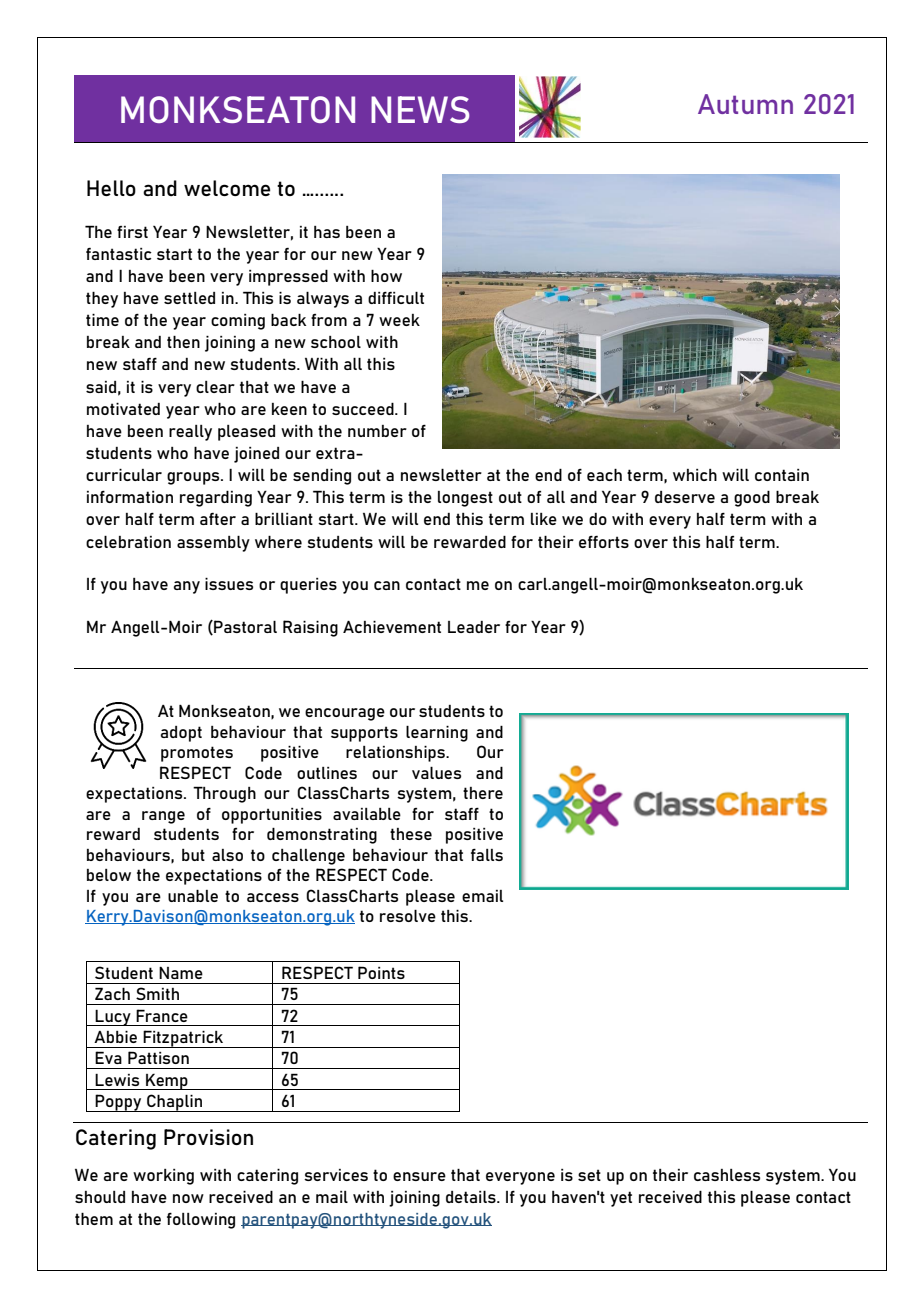 Image resolution: width=924 pixels, height=1308 pixels. I want to click on has, so click(327, 232).
